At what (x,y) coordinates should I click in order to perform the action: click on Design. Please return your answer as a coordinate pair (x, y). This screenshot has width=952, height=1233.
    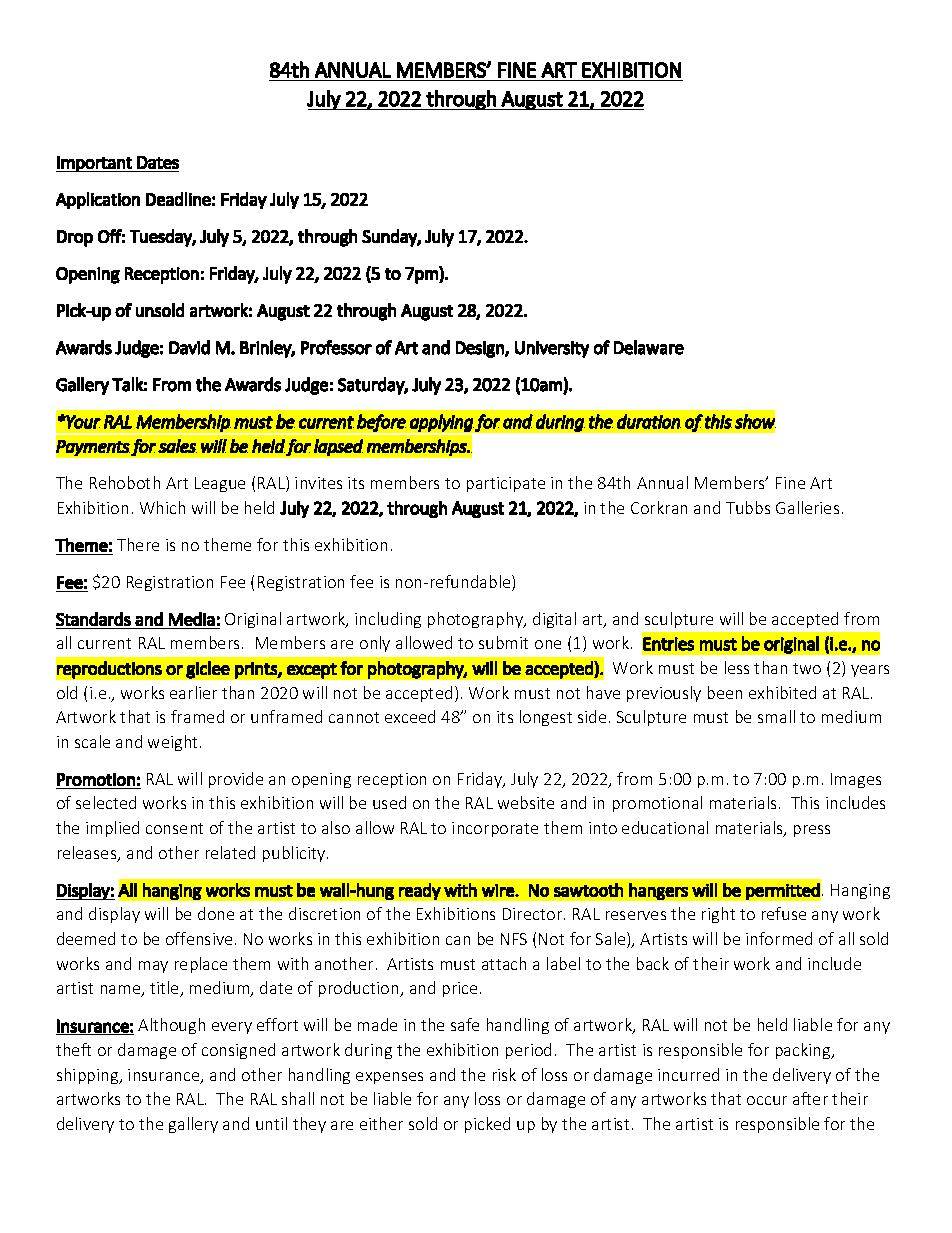
    Looking at the image, I should click on (481, 349).
